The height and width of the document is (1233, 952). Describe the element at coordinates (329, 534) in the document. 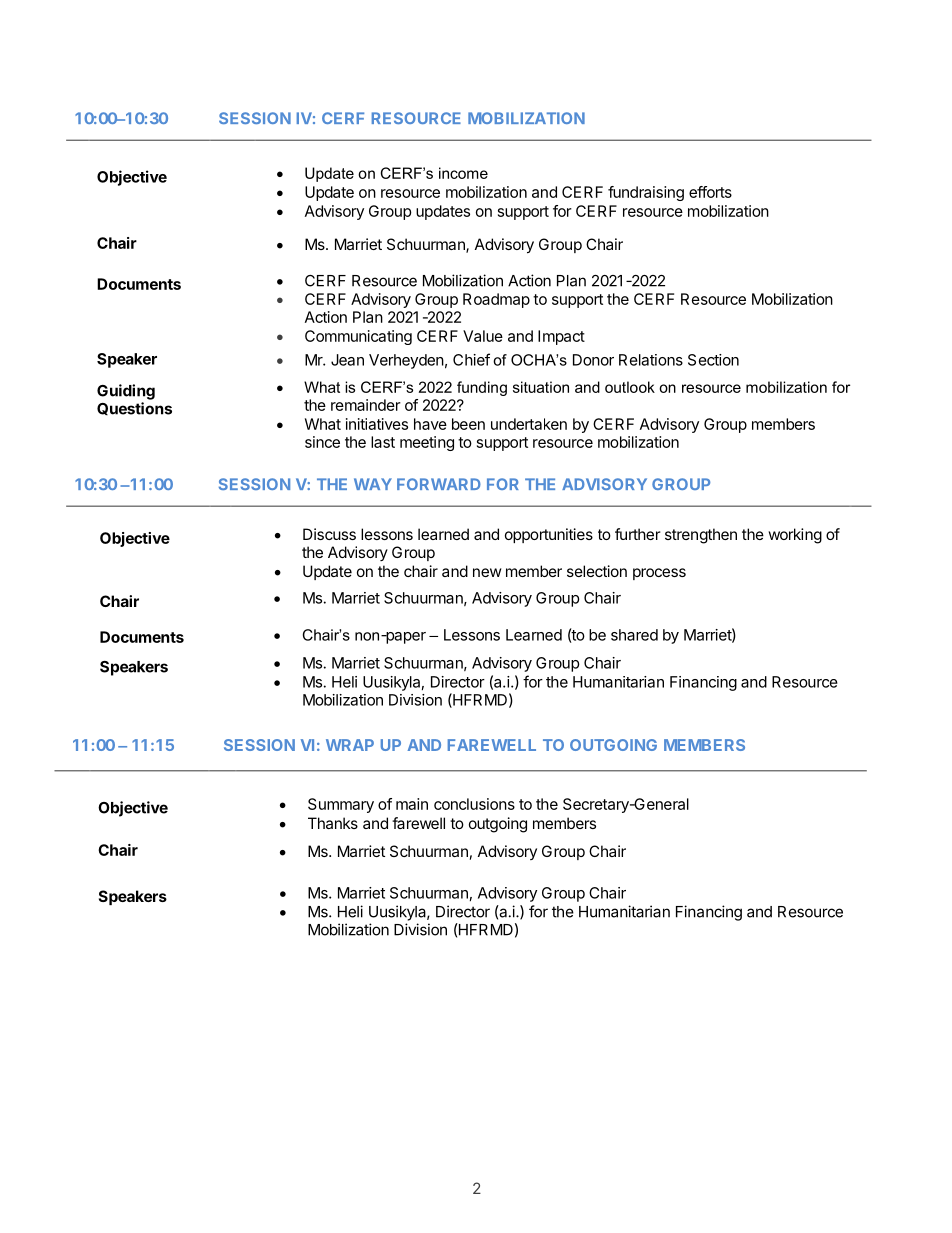

I see `Discuss` at that location.
